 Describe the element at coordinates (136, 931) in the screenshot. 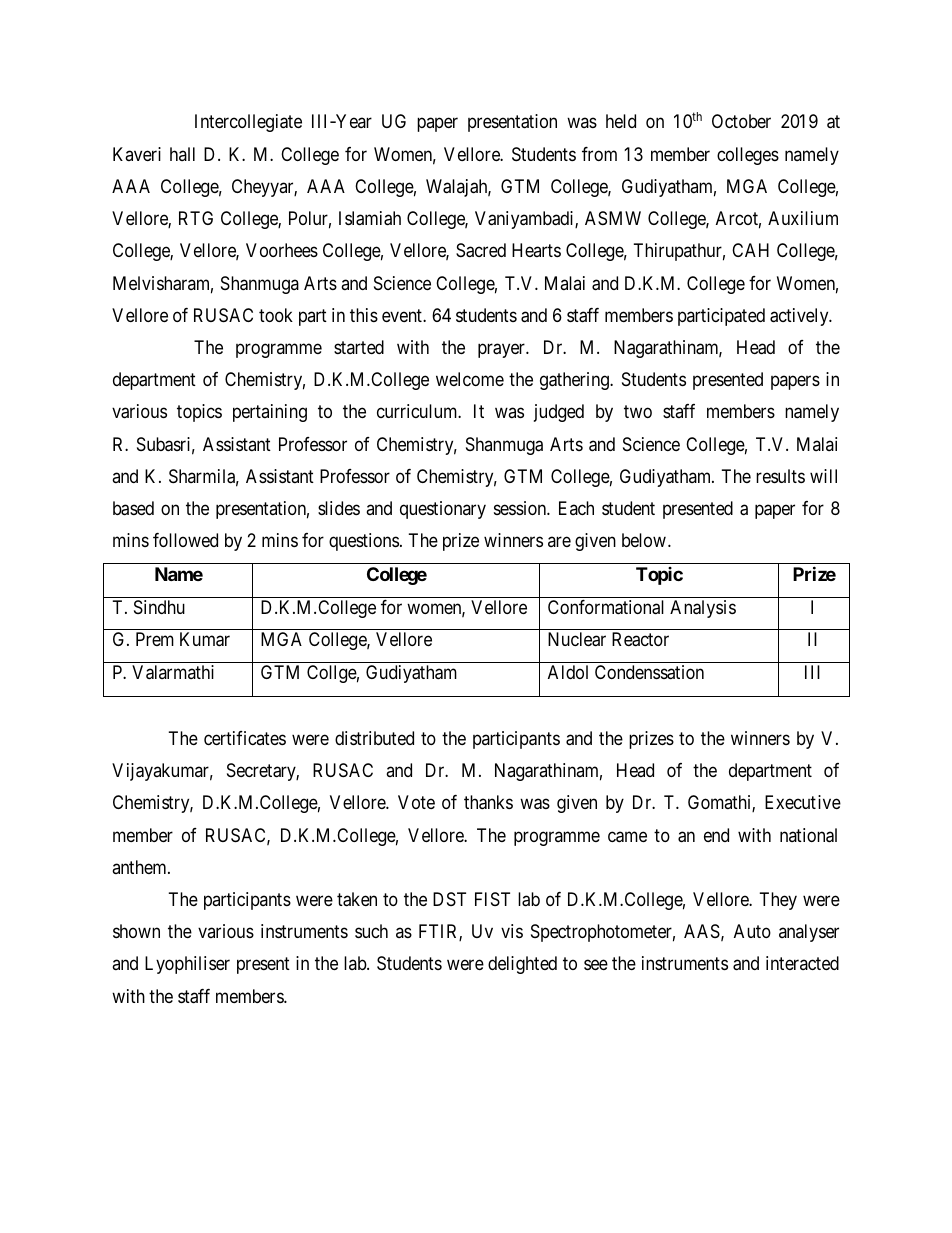

I see `shown` at that location.
